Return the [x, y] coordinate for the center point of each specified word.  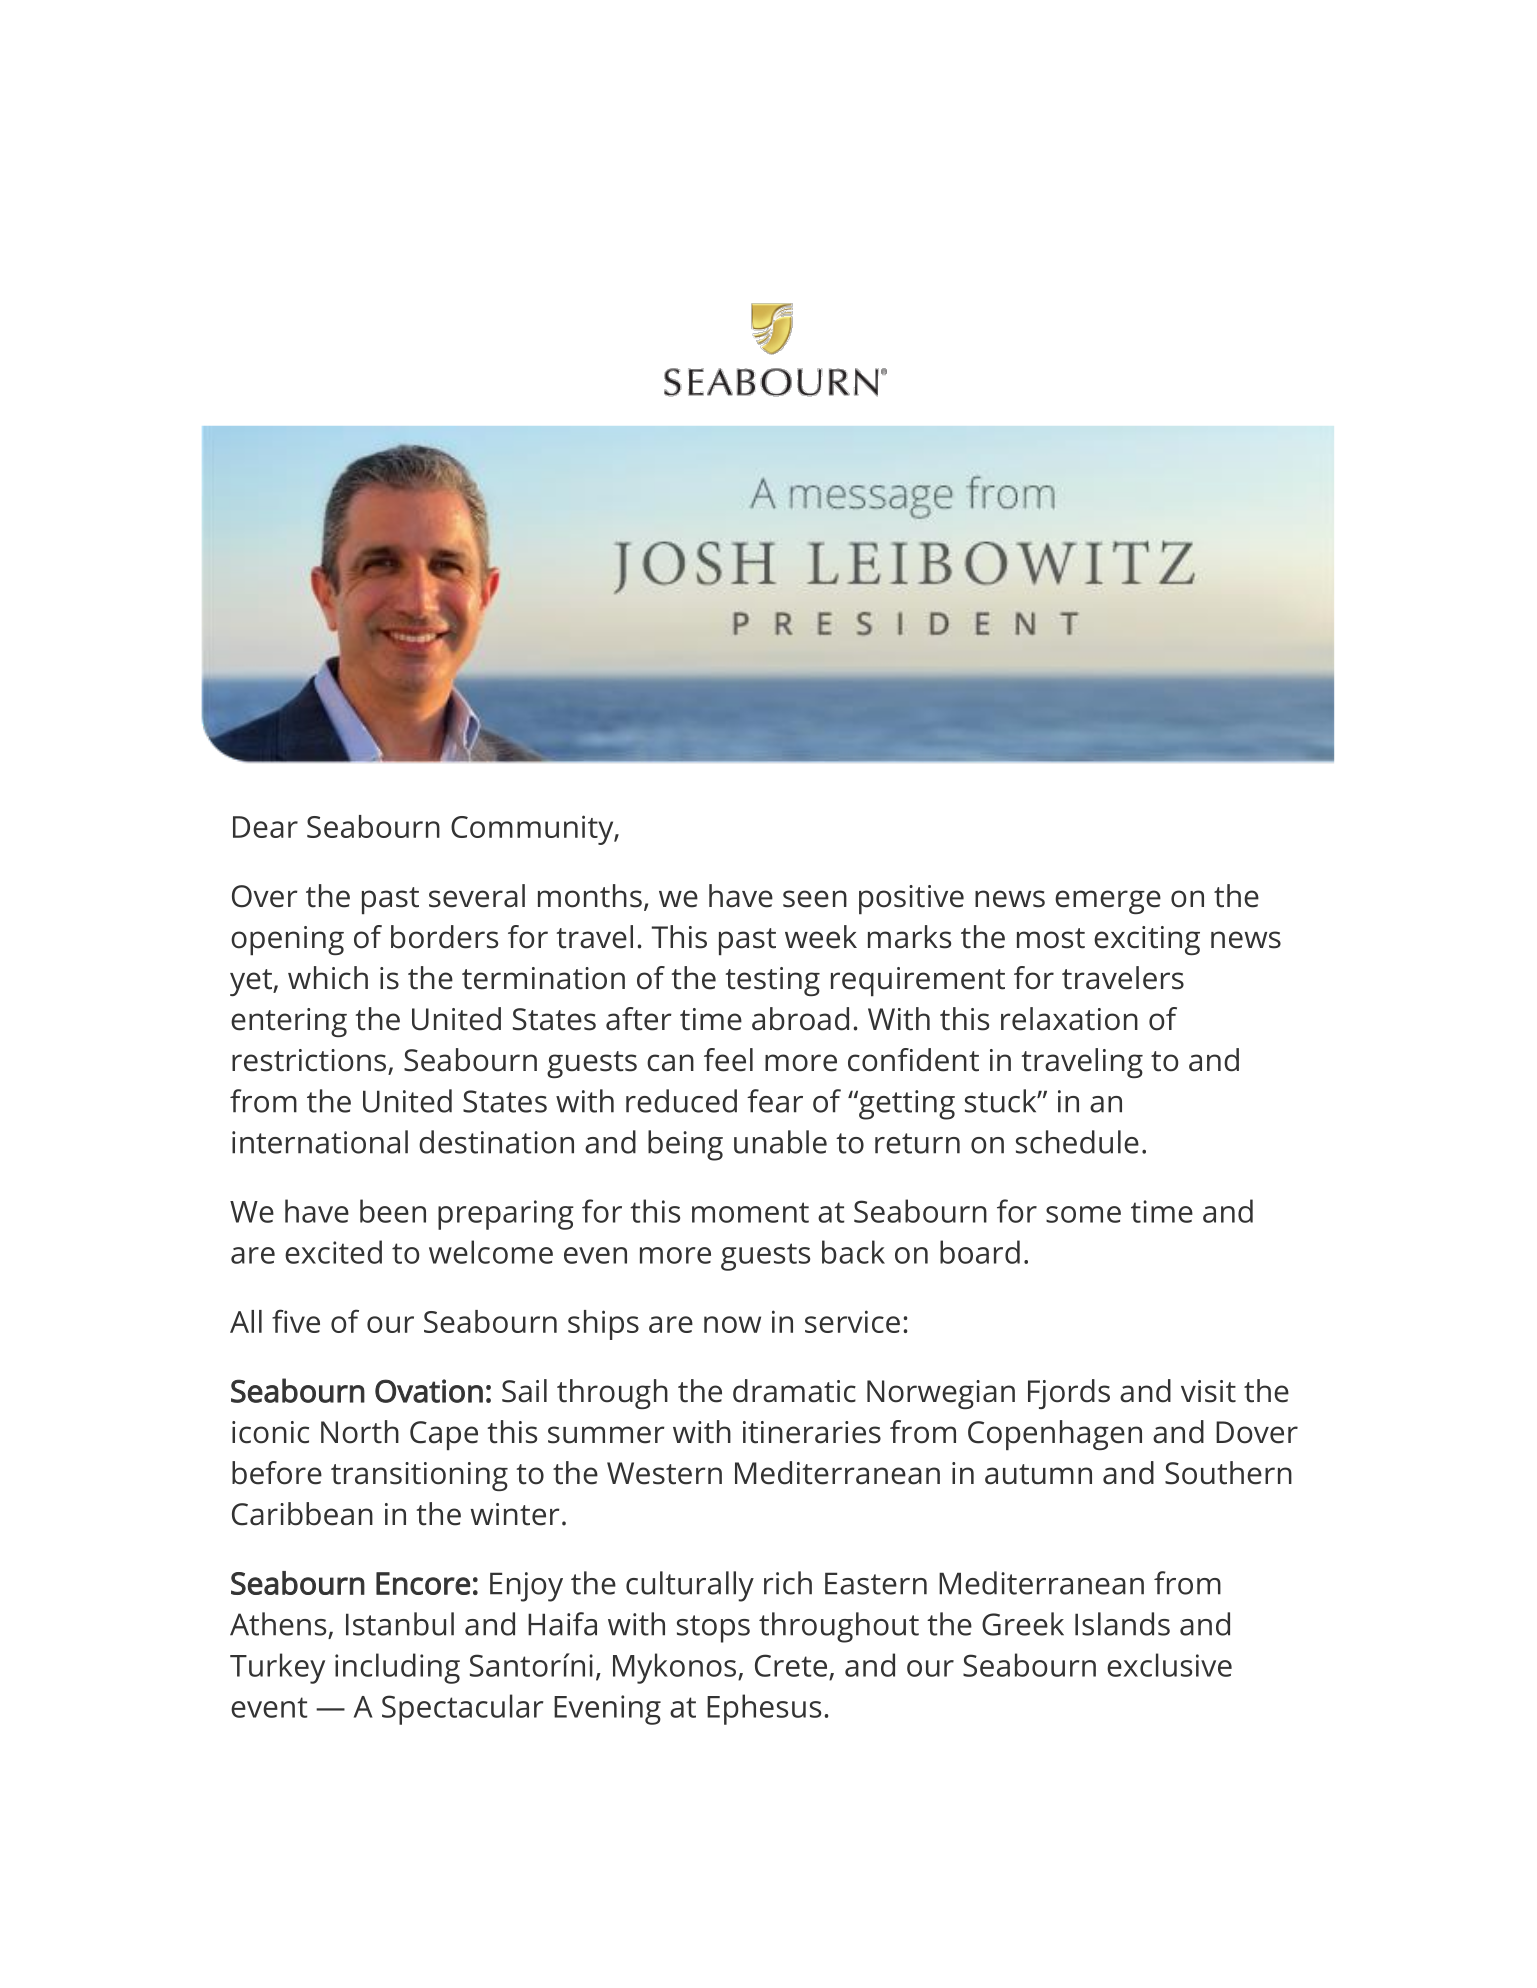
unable [780, 1142]
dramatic [794, 1391]
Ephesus [764, 1709]
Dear [265, 827]
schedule [1077, 1142]
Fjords [1069, 1394]
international [320, 1142]
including [397, 1668]
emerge [1108, 902]
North [360, 1432]
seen [815, 899]
